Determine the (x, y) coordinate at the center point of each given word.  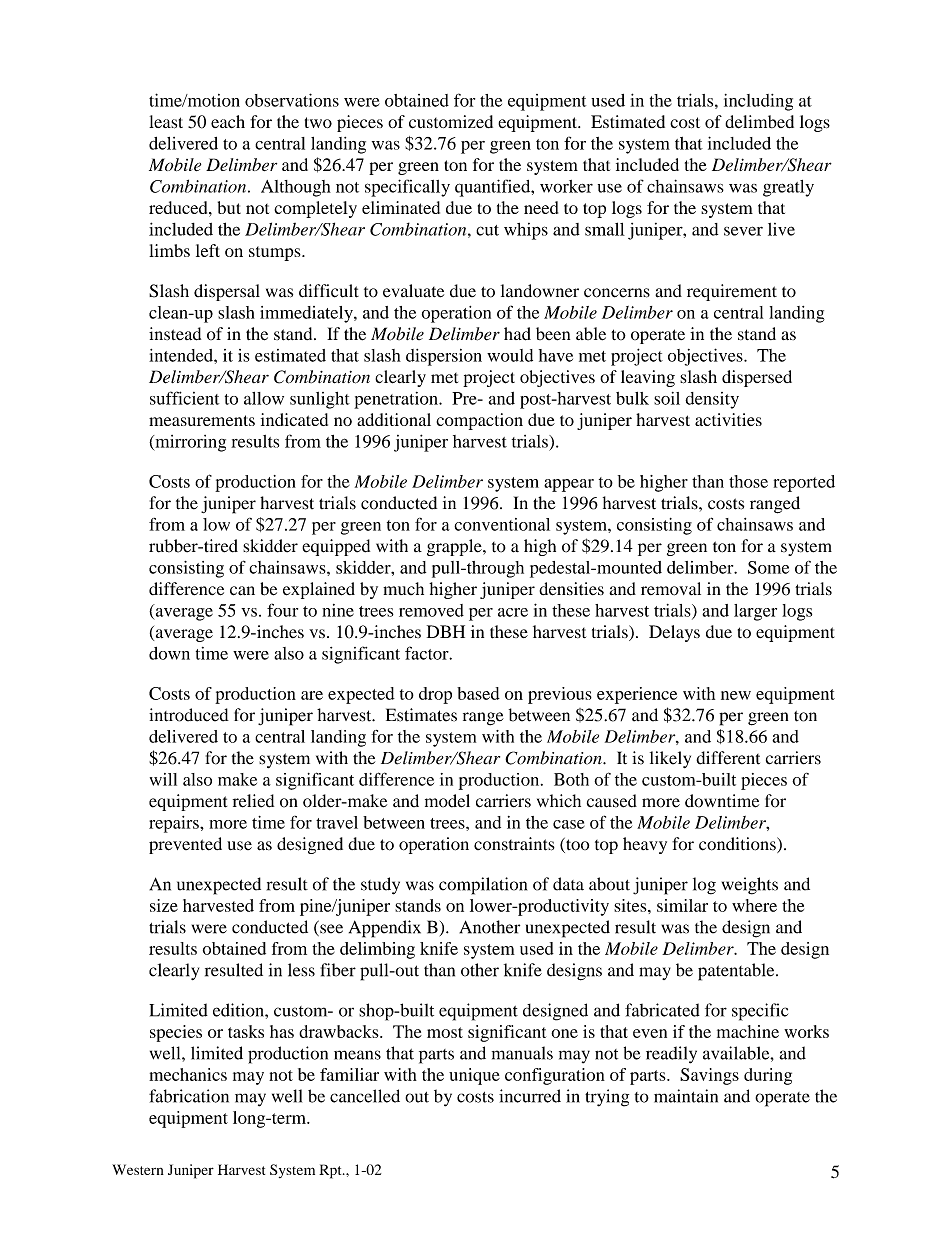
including (758, 102)
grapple (455, 547)
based (478, 693)
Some (768, 567)
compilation (483, 886)
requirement (732, 292)
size (164, 905)
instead (175, 334)
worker (566, 186)
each (228, 121)
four (282, 610)
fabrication (189, 1096)
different (728, 758)
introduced (189, 715)
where (754, 905)
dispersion (444, 357)
